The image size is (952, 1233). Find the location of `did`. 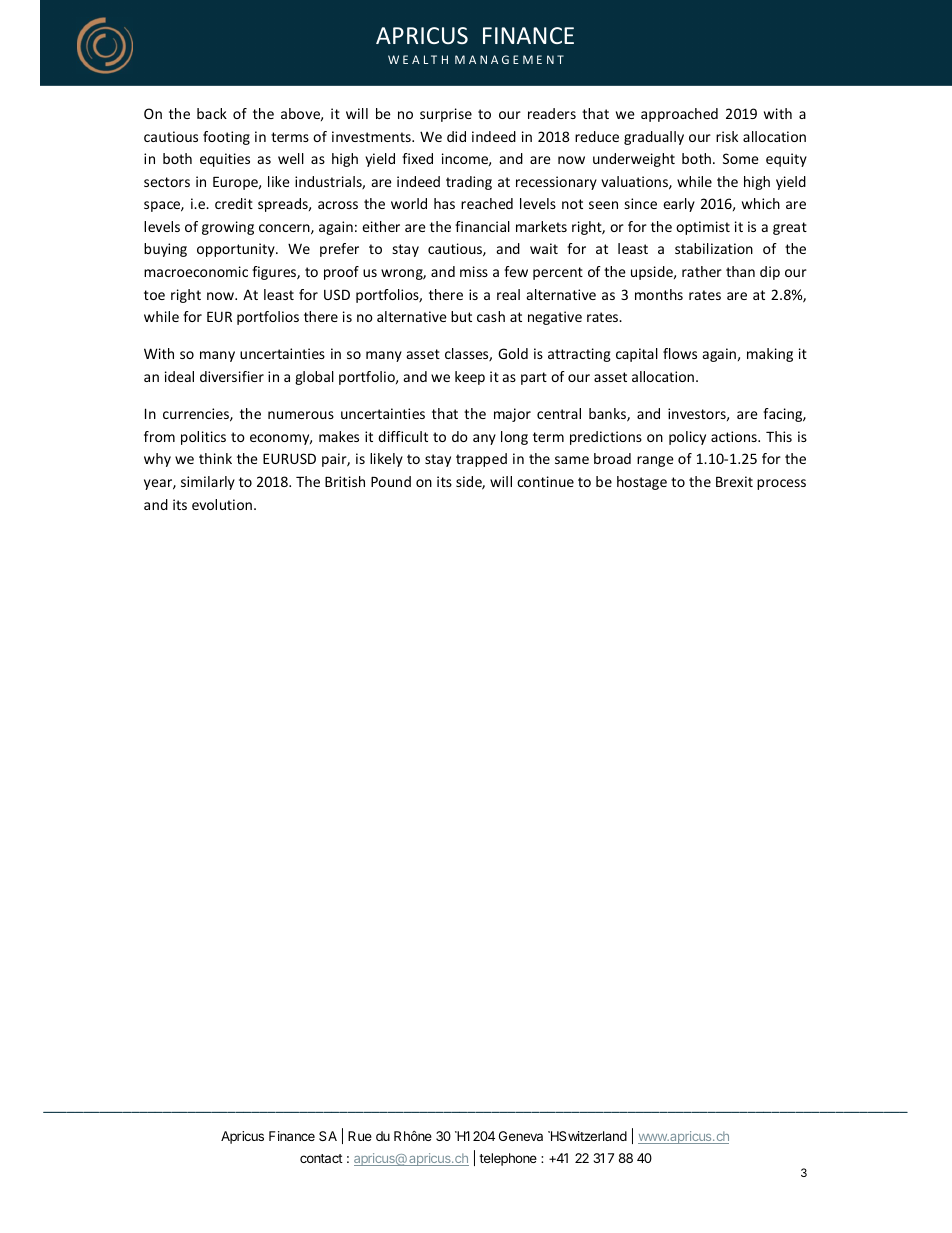

did is located at coordinates (456, 136).
